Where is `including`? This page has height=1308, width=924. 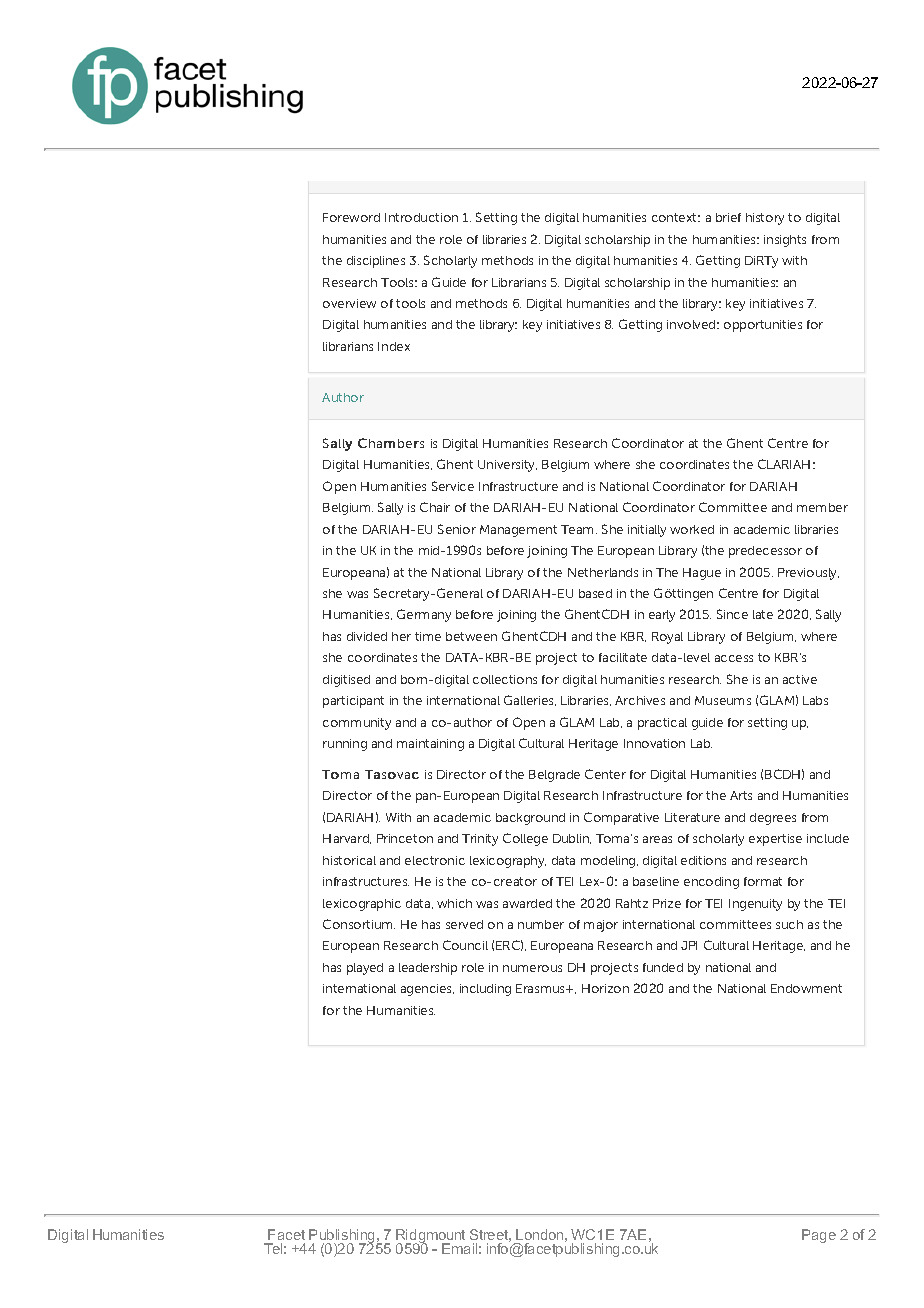
including is located at coordinates (485, 990).
